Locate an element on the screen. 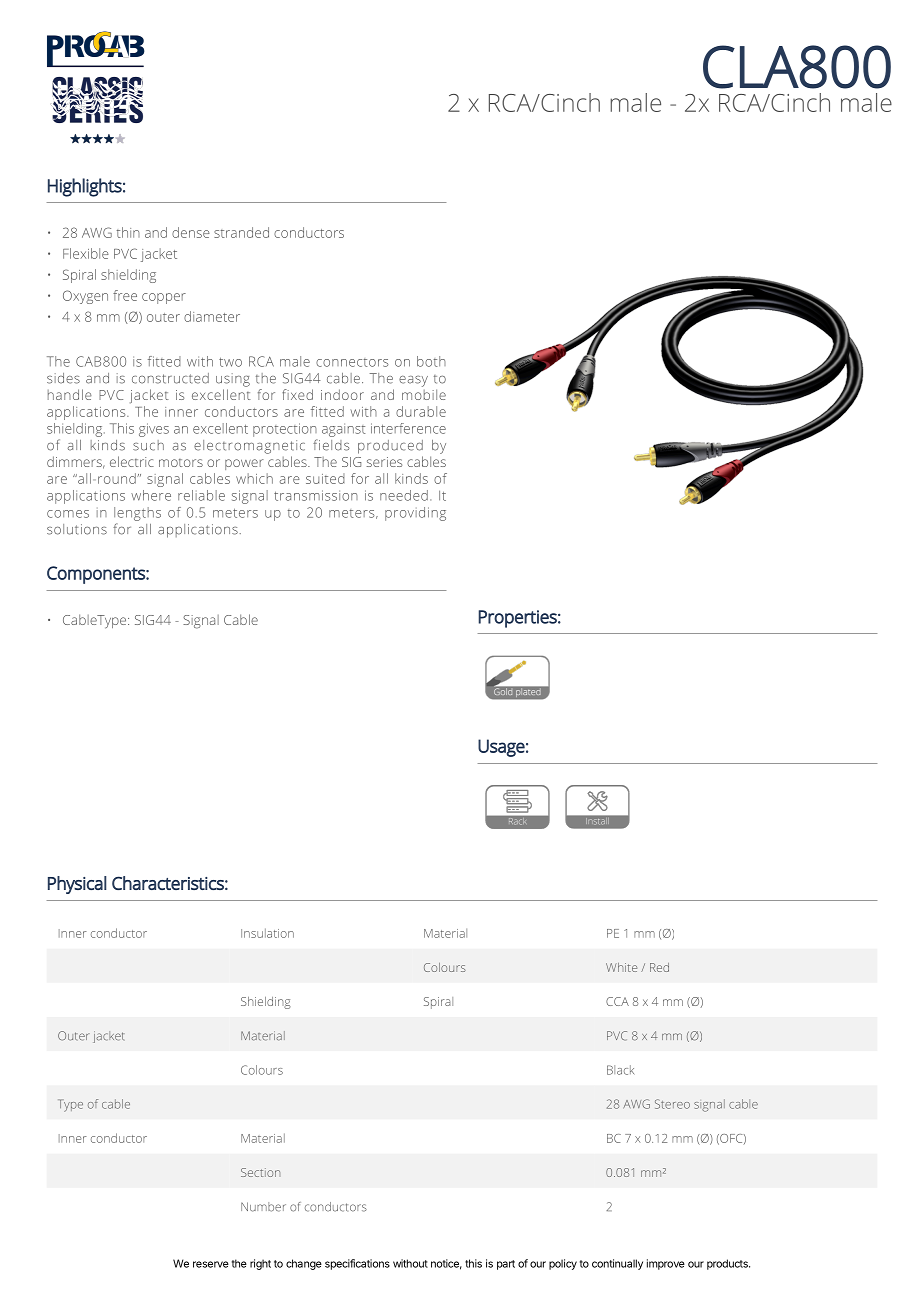  specifications is located at coordinates (357, 1264).
